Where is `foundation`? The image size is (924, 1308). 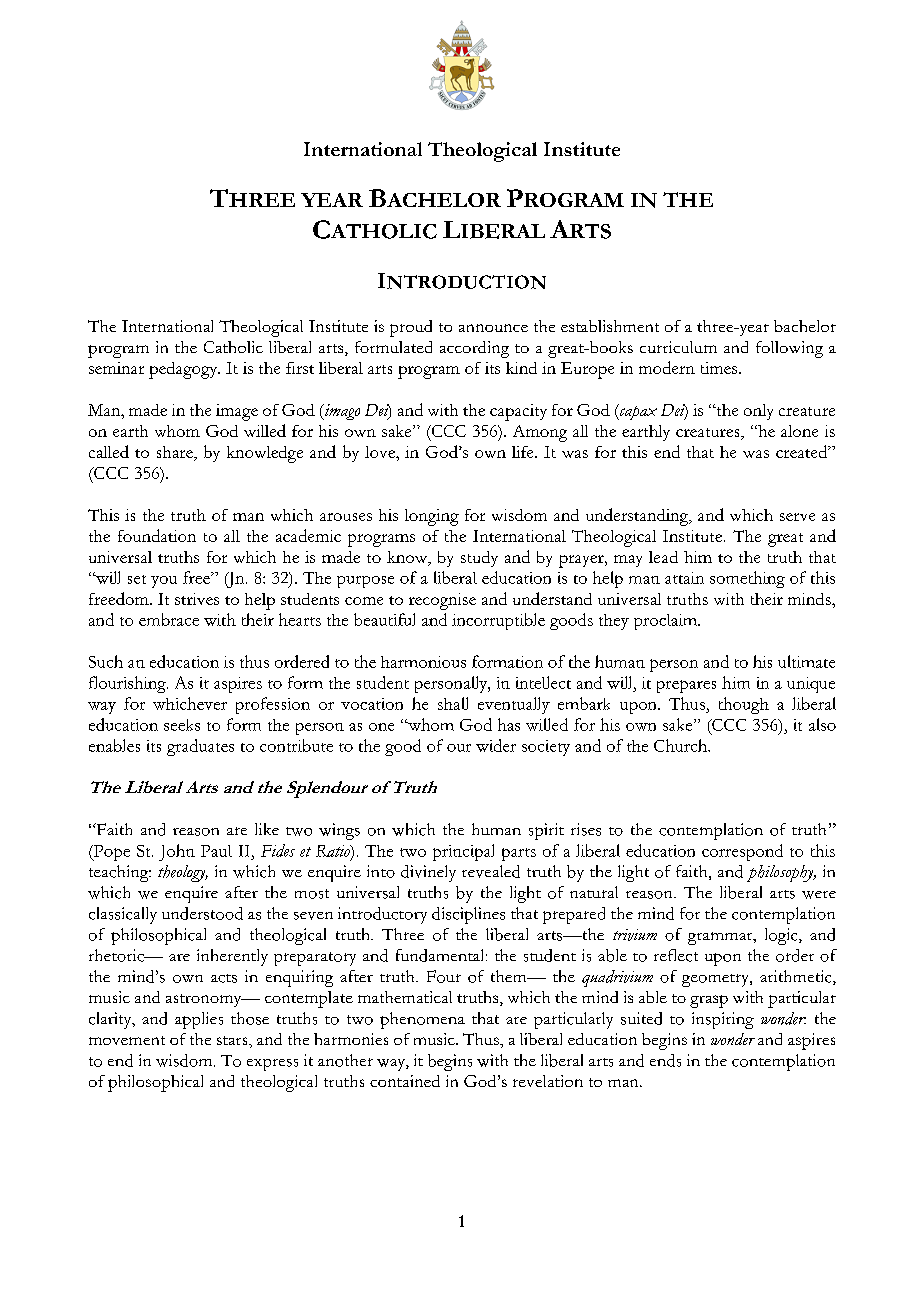
foundation is located at coordinates (157, 535).
